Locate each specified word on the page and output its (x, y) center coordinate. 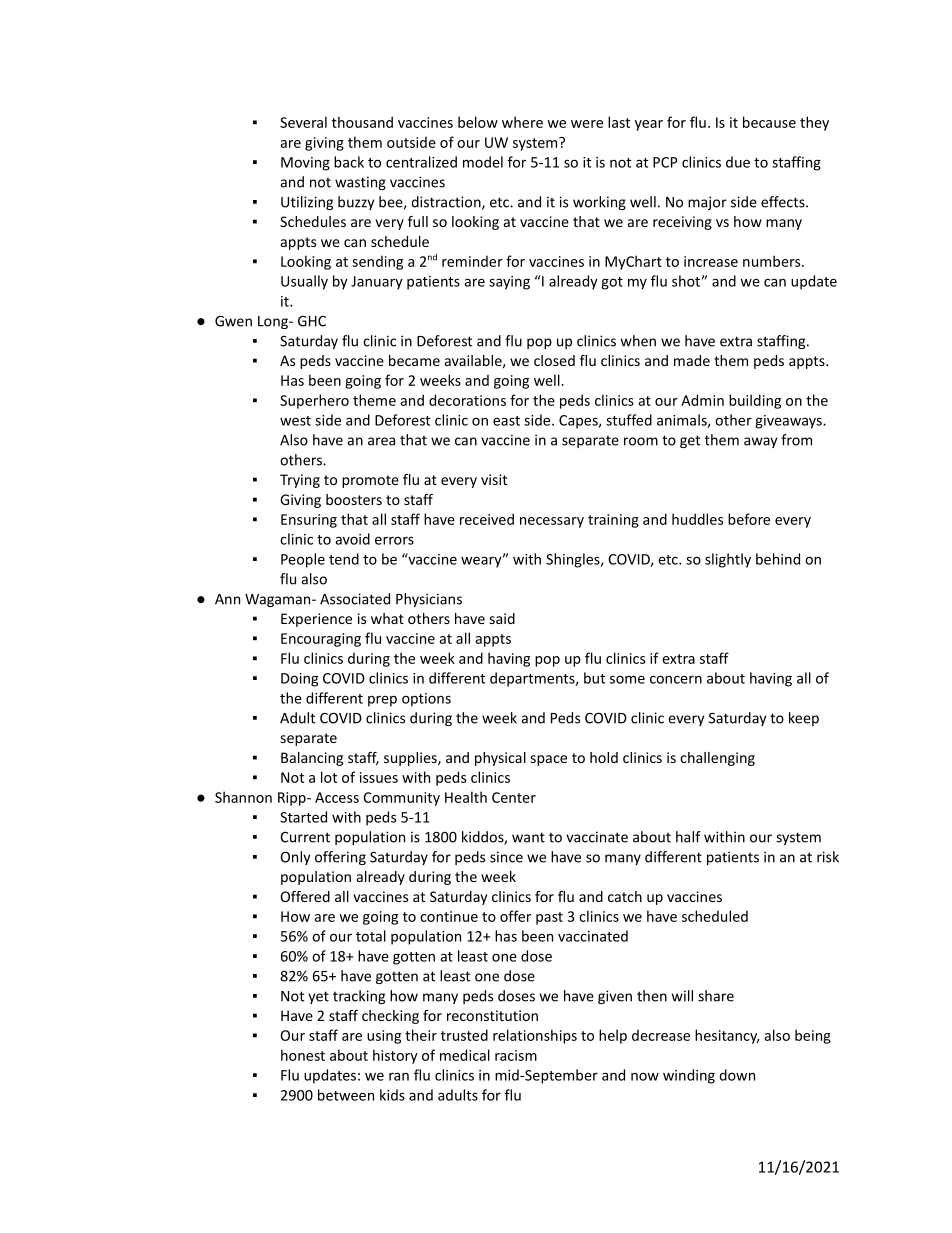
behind (778, 559)
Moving (305, 164)
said (502, 618)
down (737, 1075)
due (738, 162)
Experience (316, 620)
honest (303, 1055)
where (522, 122)
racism (516, 1055)
